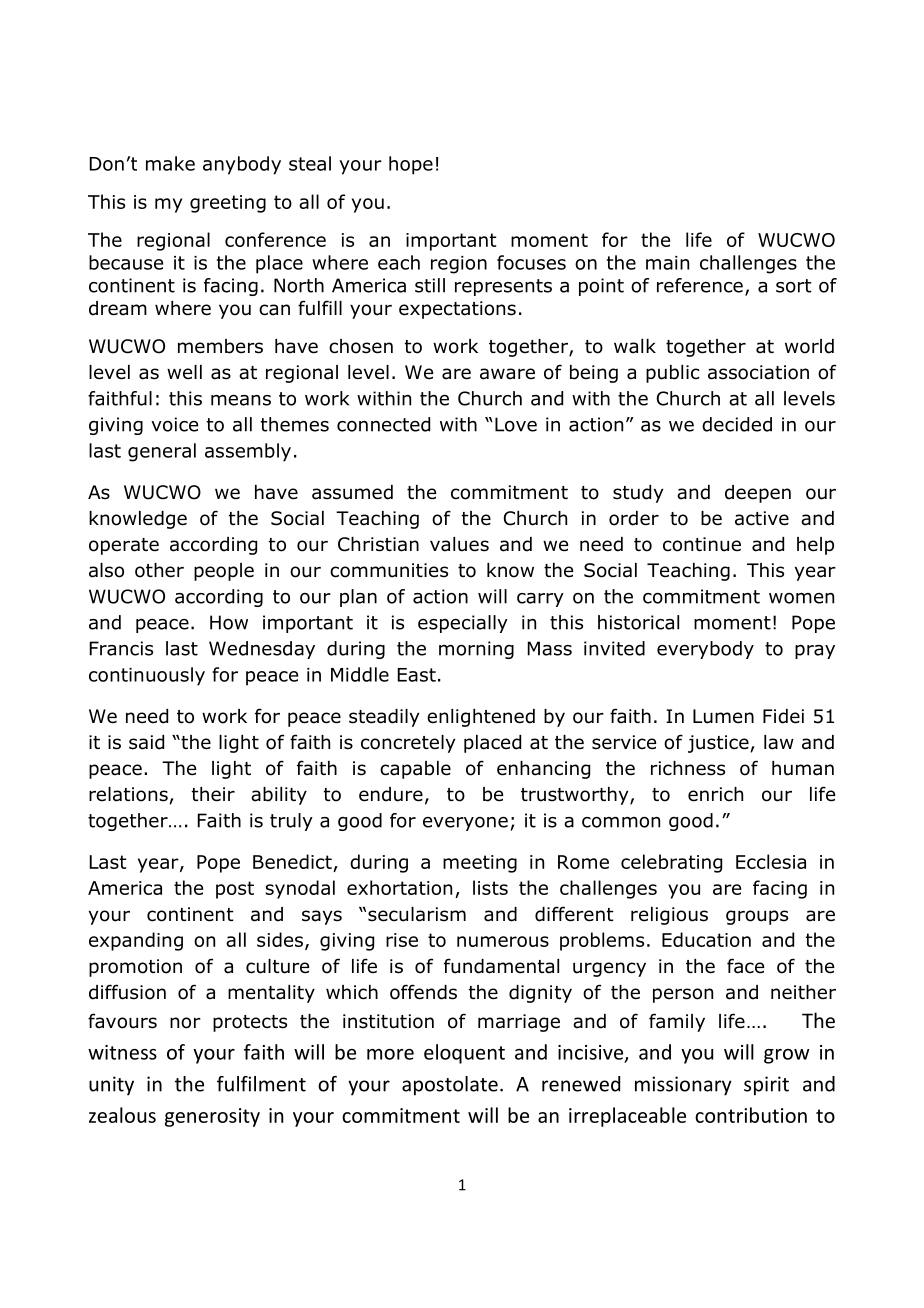 This screenshot has width=924, height=1308. Describe the element at coordinates (516, 424) in the screenshot. I see `Love` at that location.
